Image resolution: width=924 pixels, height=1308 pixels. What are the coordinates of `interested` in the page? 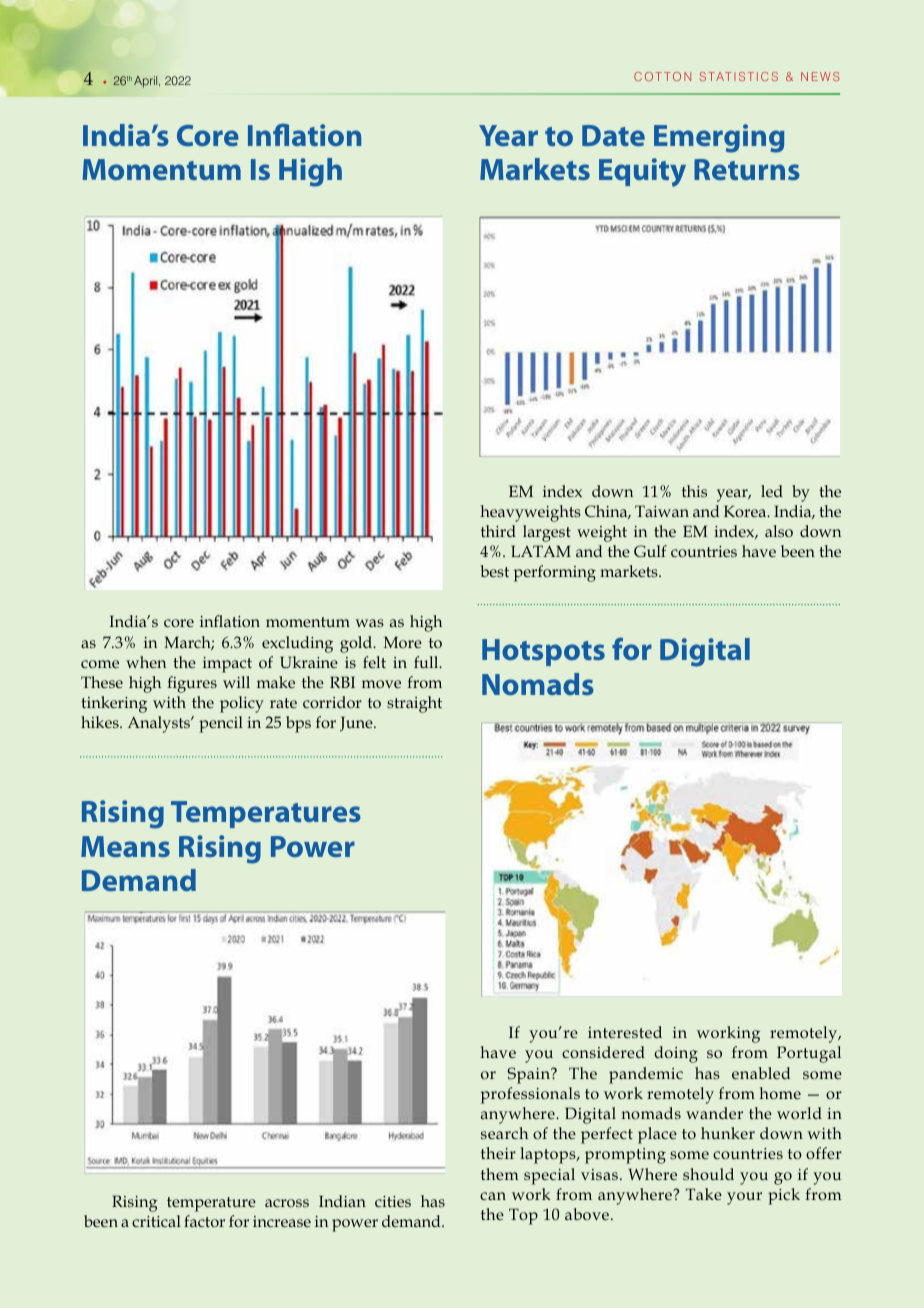 It's located at (625, 1032).
